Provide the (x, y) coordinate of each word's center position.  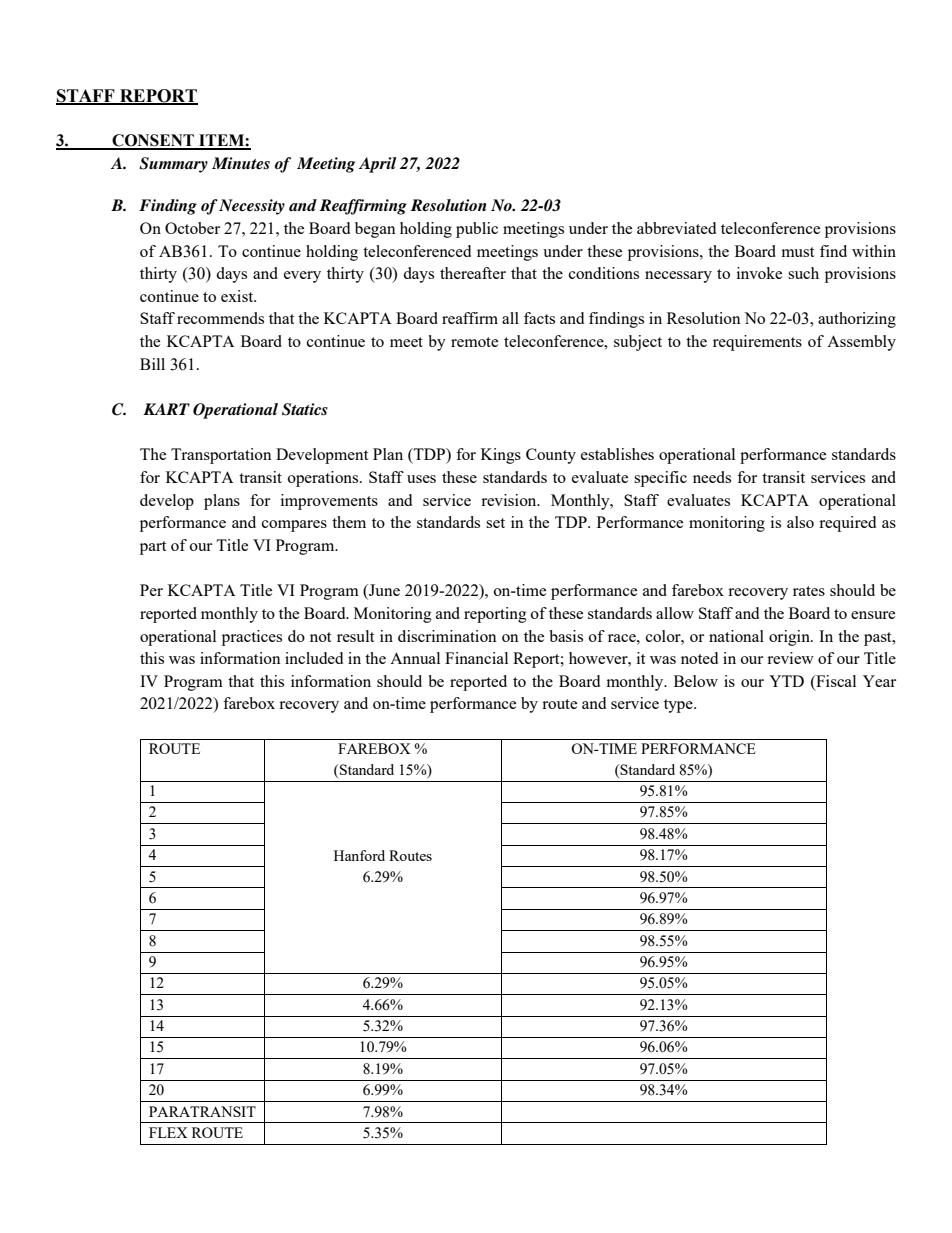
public (477, 230)
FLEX (168, 1132)
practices (252, 638)
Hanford (359, 855)
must (797, 252)
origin (790, 638)
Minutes (241, 163)
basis (566, 636)
